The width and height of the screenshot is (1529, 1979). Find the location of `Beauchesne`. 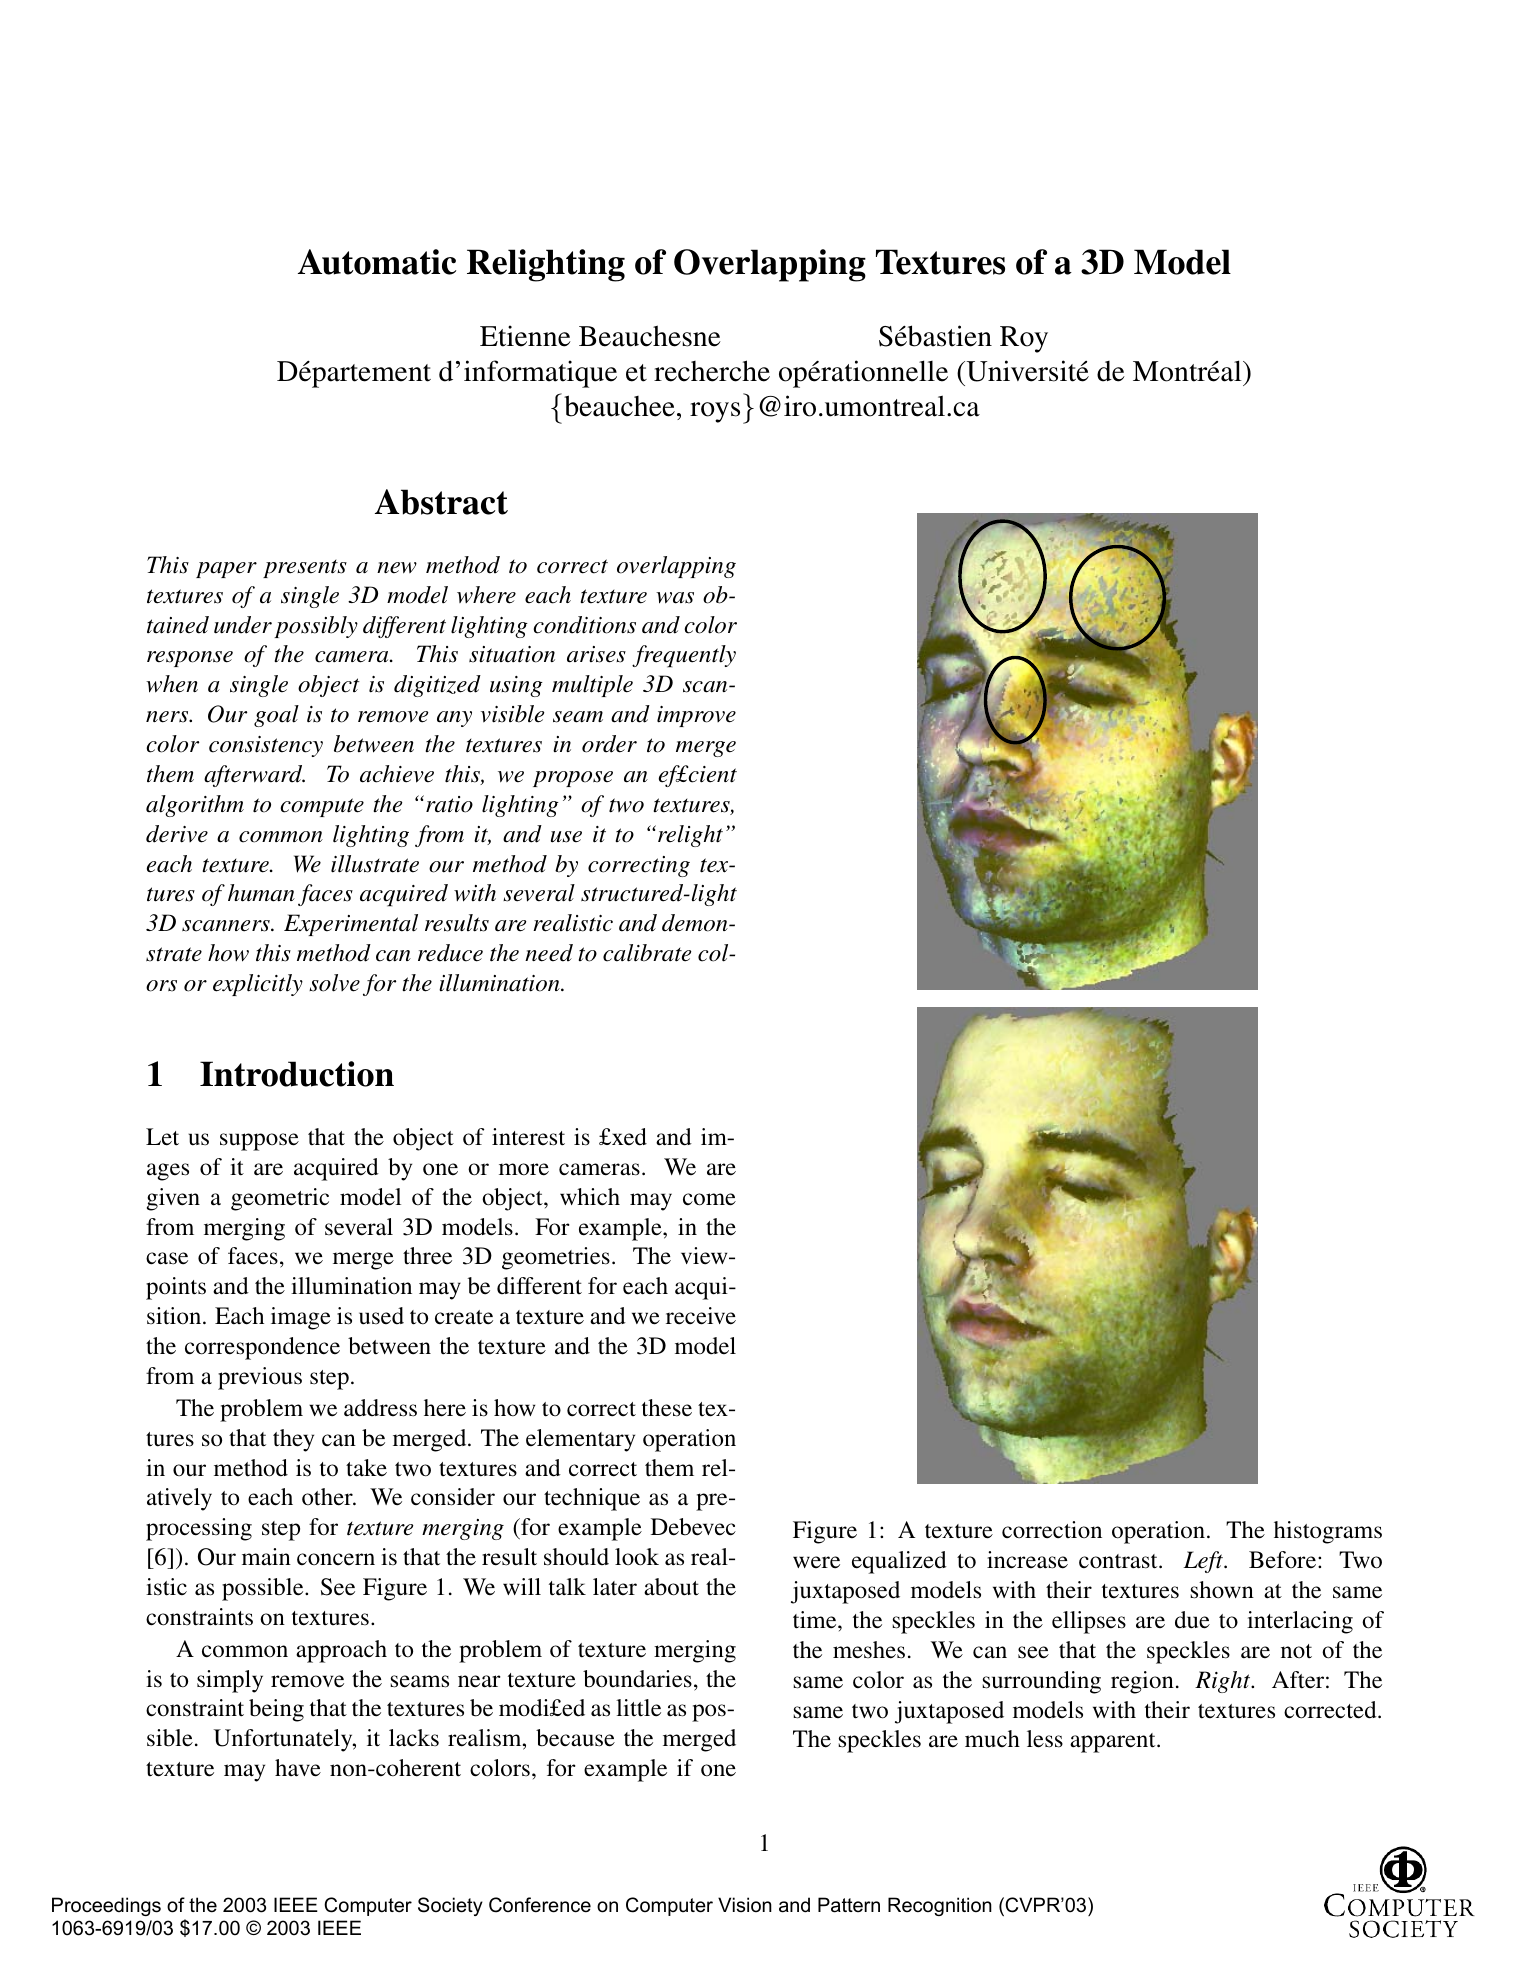

Beauchesne is located at coordinates (650, 336).
